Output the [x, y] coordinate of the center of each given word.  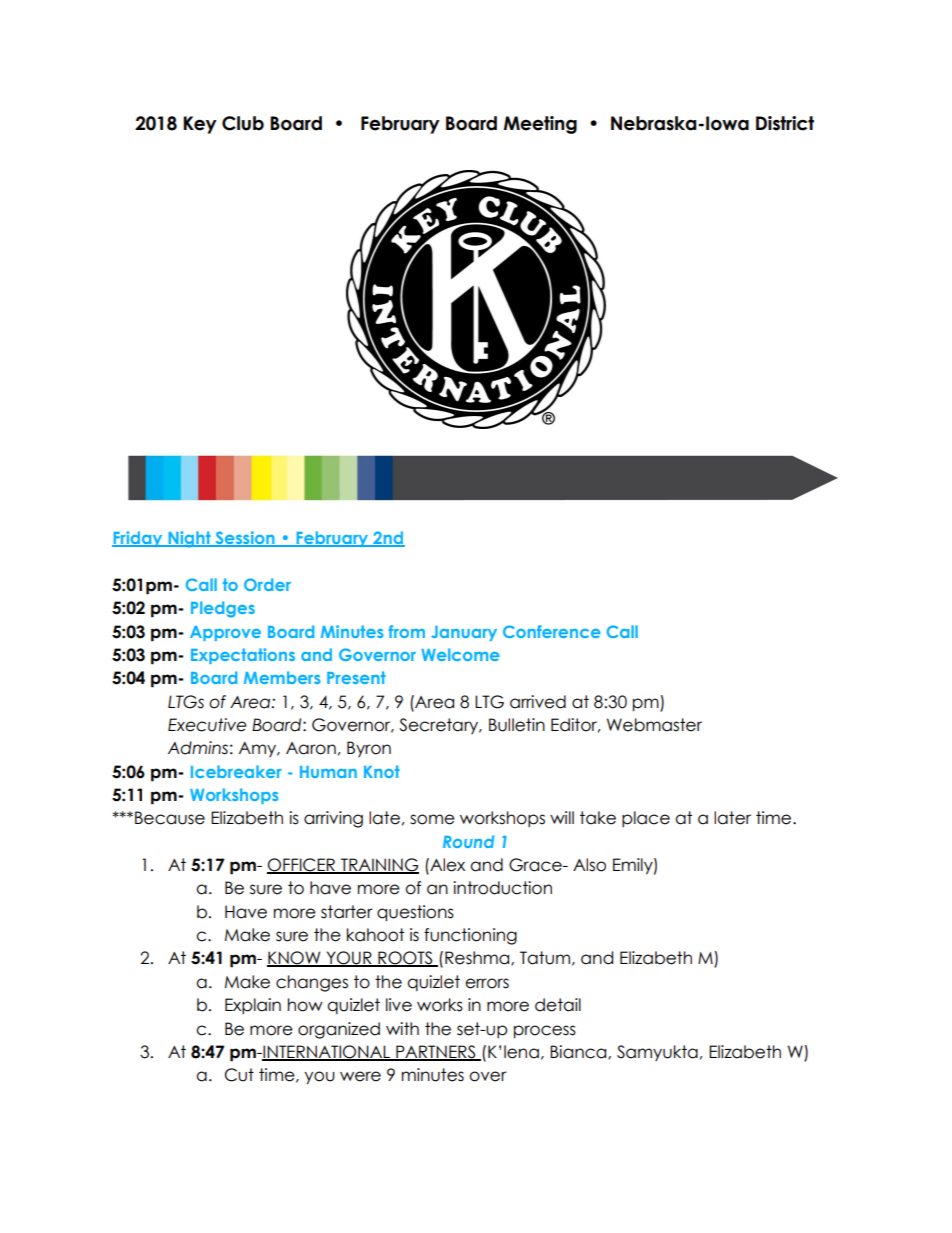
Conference [552, 631]
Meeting [540, 125]
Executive [207, 725]
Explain [253, 1006]
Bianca [579, 1052]
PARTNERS [436, 1053]
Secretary [440, 726]
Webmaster [654, 725]
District [785, 123]
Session [245, 539]
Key [200, 125]
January [464, 633]
